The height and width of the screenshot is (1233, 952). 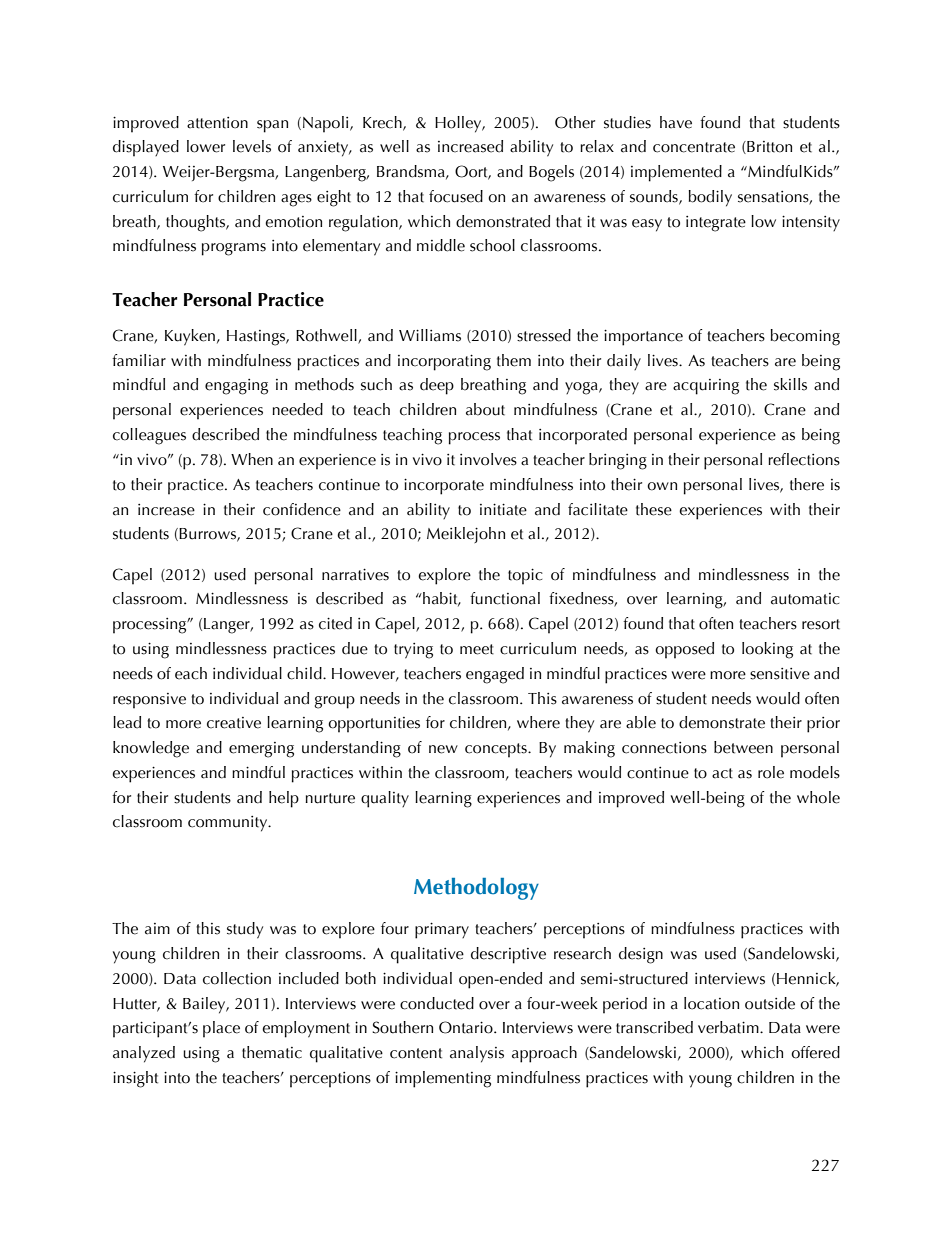 I want to click on Langer, so click(x=228, y=626).
